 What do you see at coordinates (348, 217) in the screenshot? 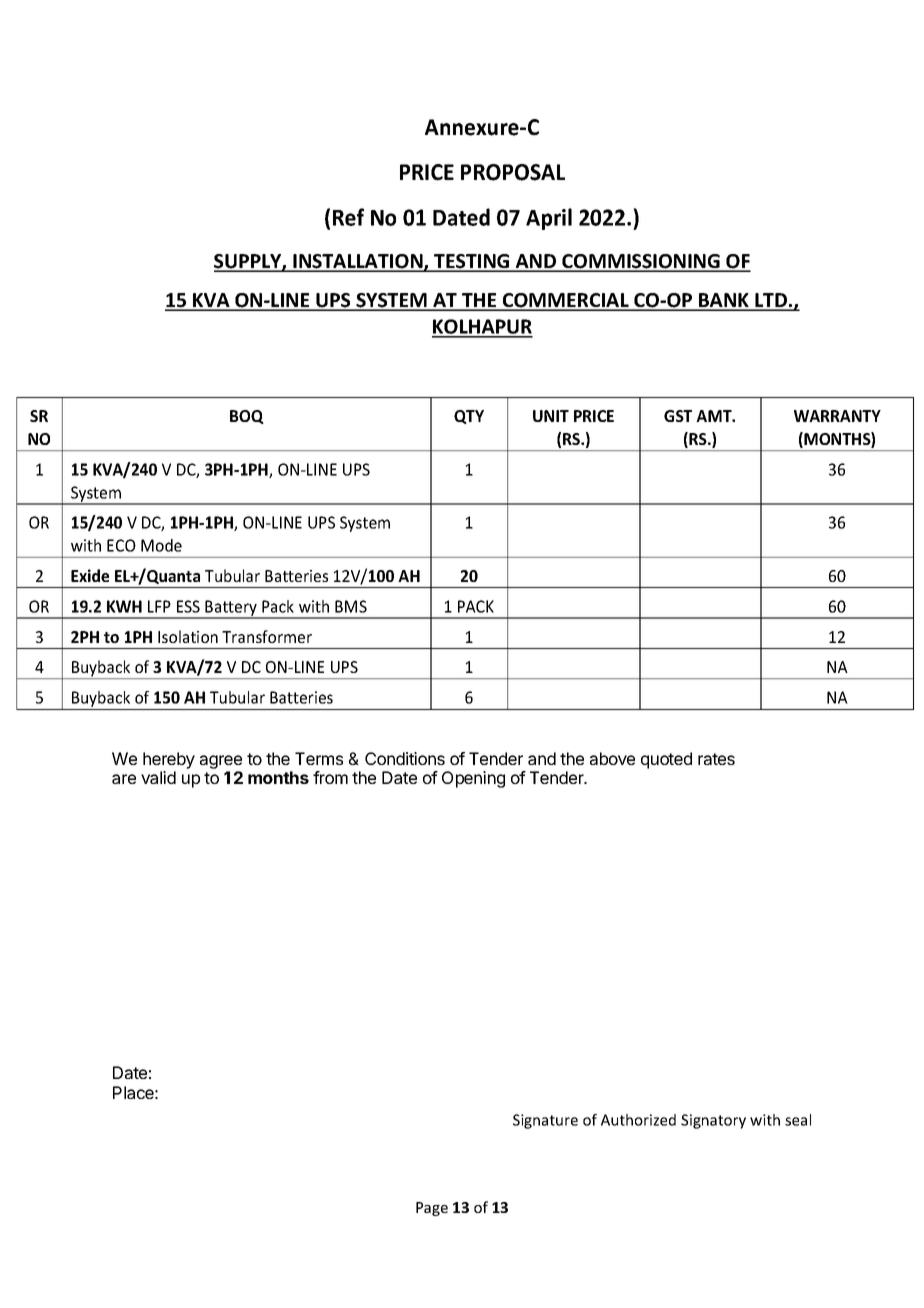
I see `Ref` at bounding box center [348, 217].
